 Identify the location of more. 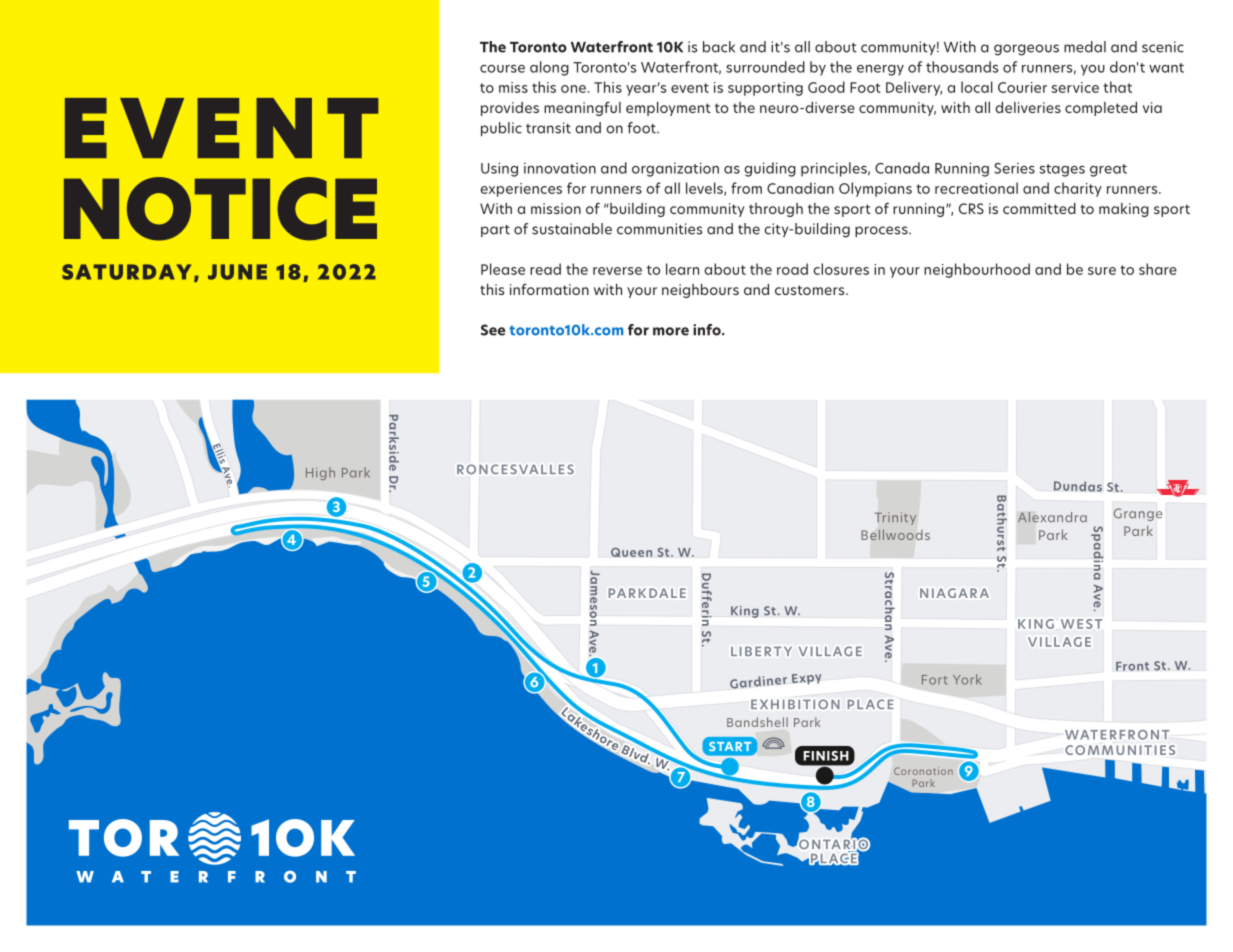
(671, 331).
